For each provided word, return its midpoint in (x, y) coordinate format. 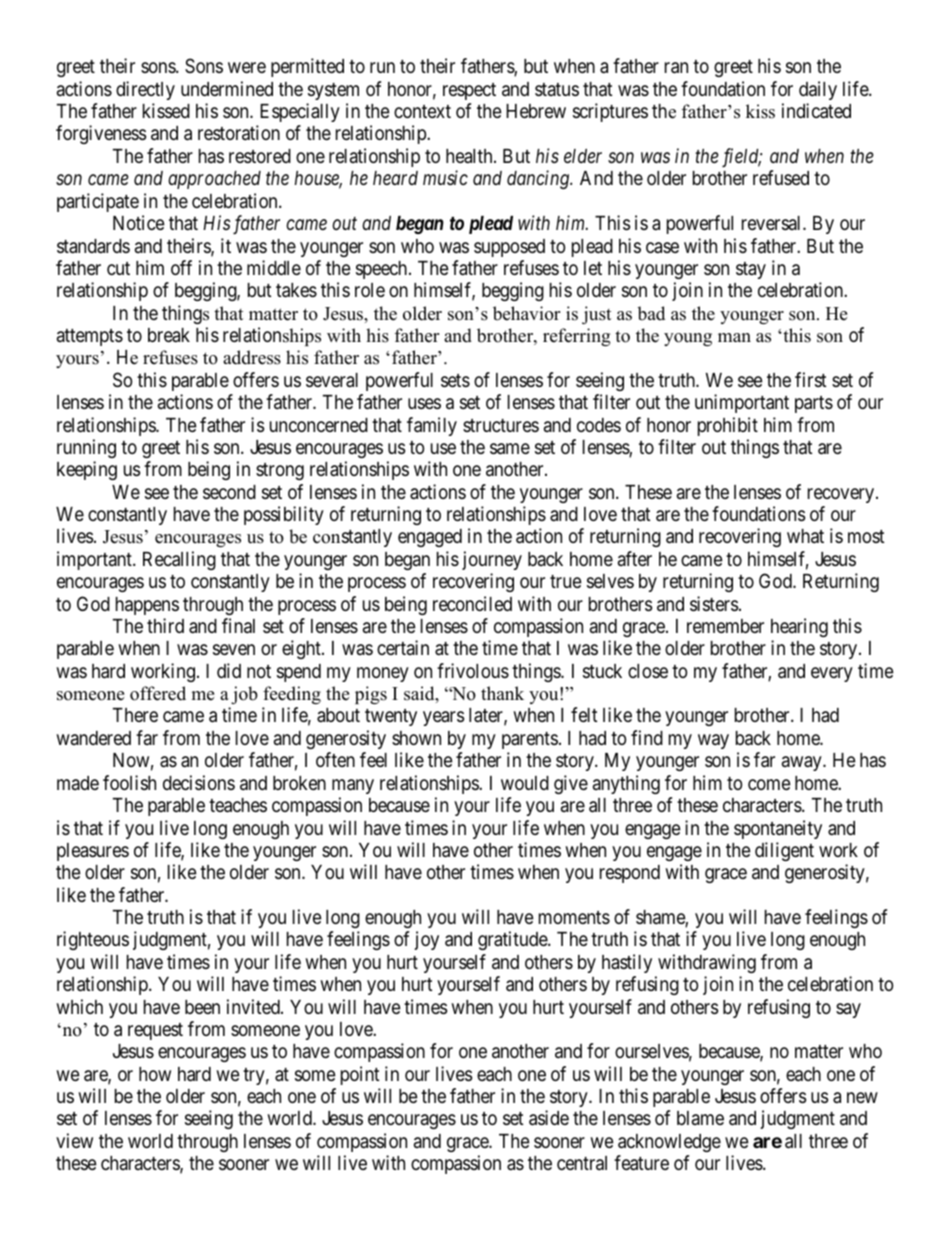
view (74, 1140)
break (169, 335)
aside (549, 1118)
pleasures (93, 852)
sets (455, 380)
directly (145, 90)
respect (469, 91)
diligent (784, 851)
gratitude (513, 940)
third (165, 625)
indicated (816, 111)
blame (700, 1118)
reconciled (472, 603)
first (811, 379)
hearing (799, 627)
